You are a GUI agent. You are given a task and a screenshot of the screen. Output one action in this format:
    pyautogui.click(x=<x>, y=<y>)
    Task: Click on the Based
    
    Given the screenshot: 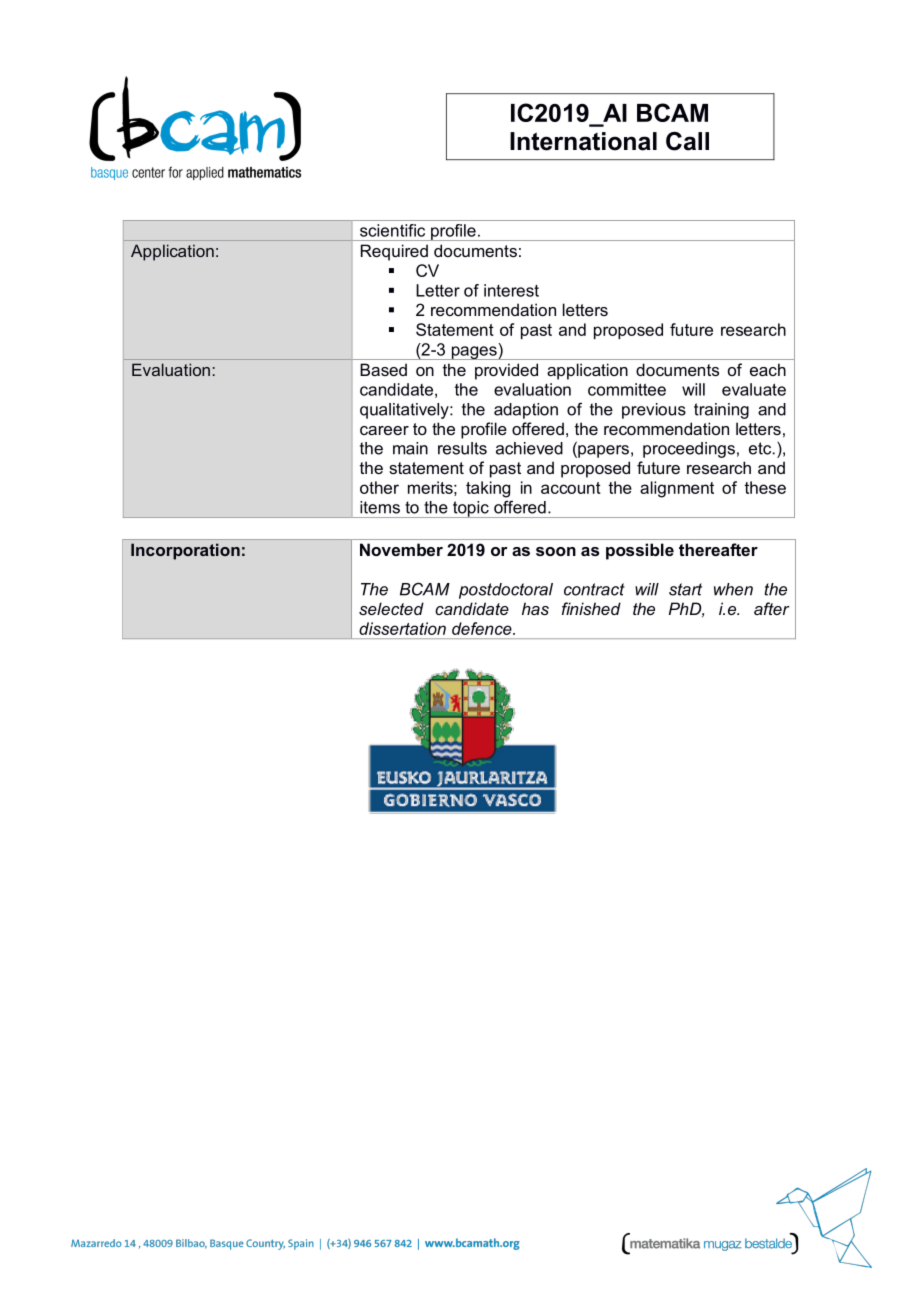 What is the action you would take?
    pyautogui.click(x=383, y=369)
